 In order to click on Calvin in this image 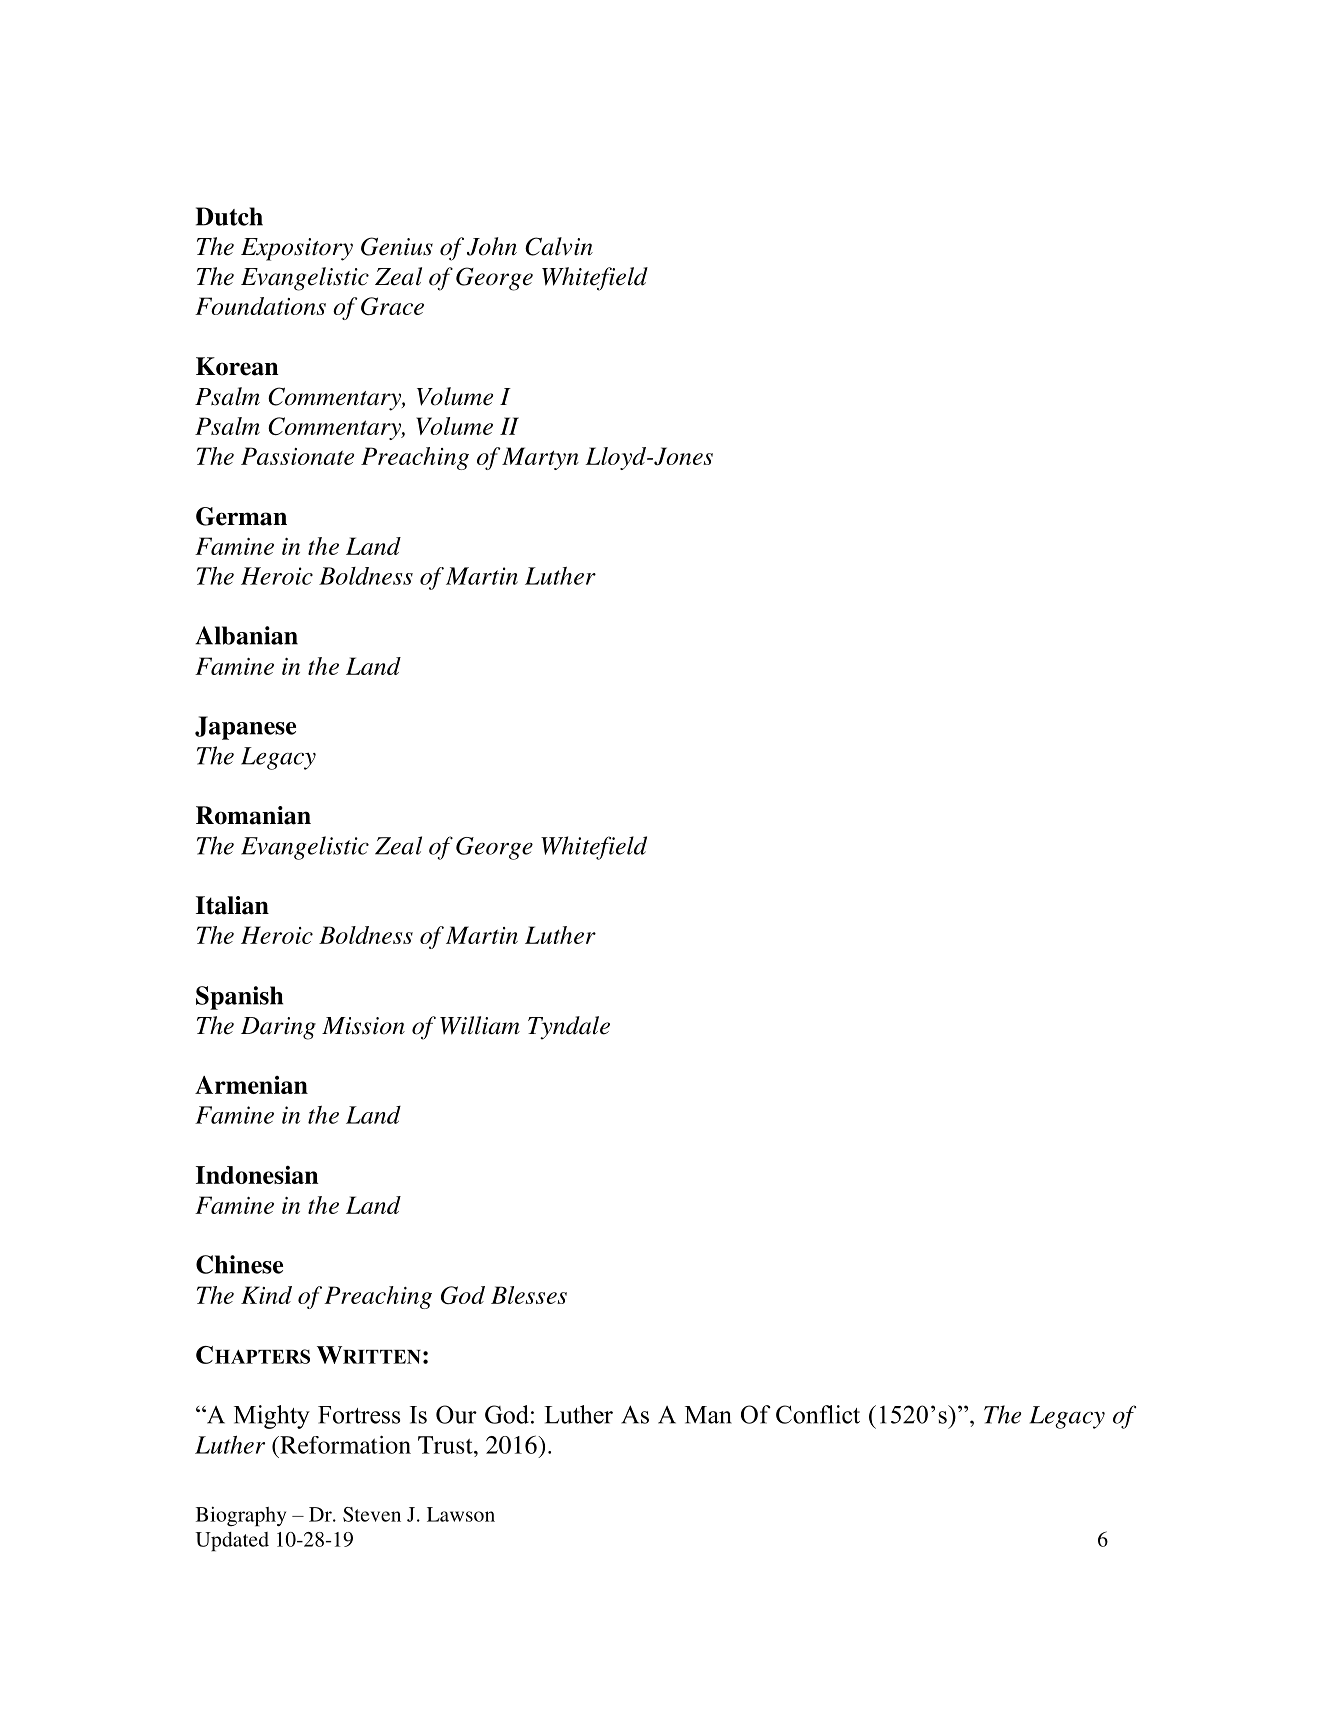, I will do `click(559, 246)`.
